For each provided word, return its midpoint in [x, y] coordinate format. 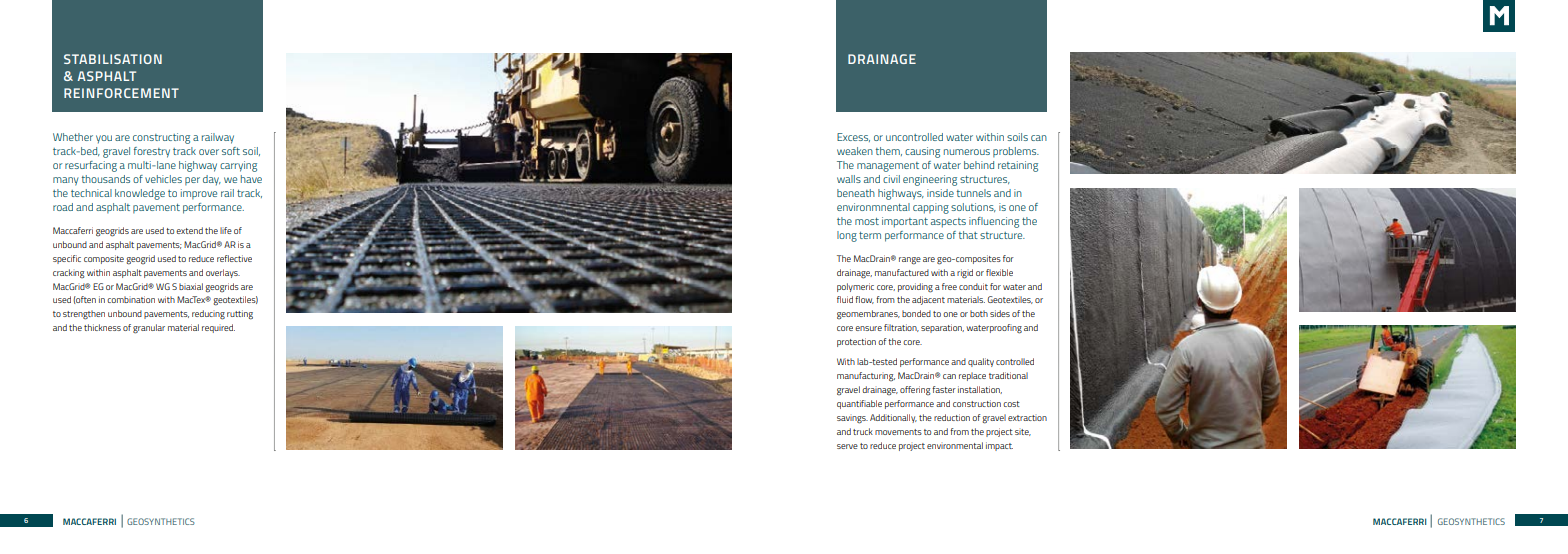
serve [847, 446]
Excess [853, 137]
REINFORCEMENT [121, 93]
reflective [234, 258]
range [910, 261]
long [847, 236]
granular [149, 329]
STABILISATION [113, 59]
